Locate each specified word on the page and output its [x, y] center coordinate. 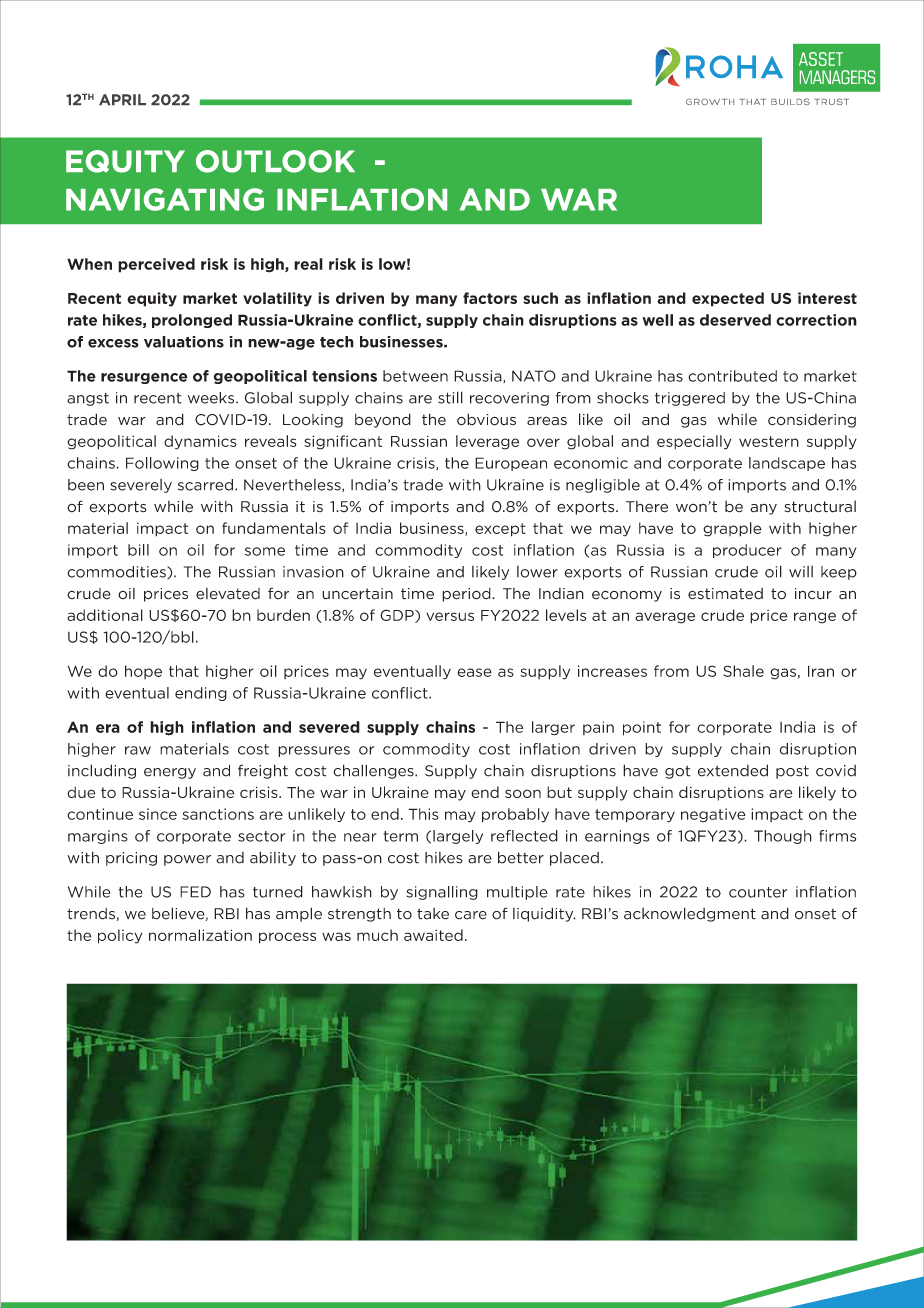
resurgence [144, 378]
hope [143, 672]
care [471, 915]
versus [450, 616]
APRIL [122, 99]
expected [728, 299]
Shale [744, 671]
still [450, 397]
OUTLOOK [275, 161]
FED [195, 892]
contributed [732, 376]
